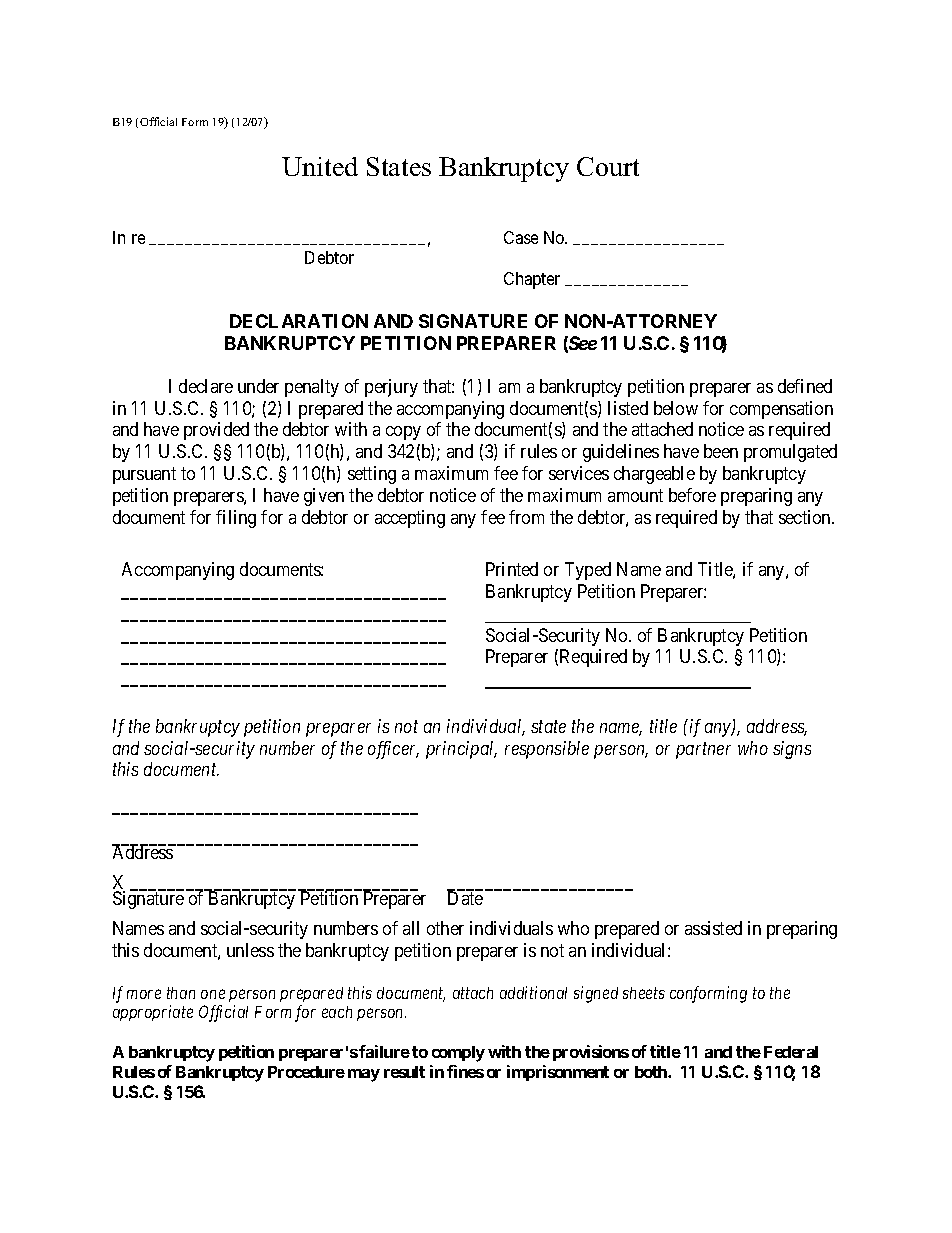 The image size is (952, 1233). I want to click on United, so click(320, 166).
